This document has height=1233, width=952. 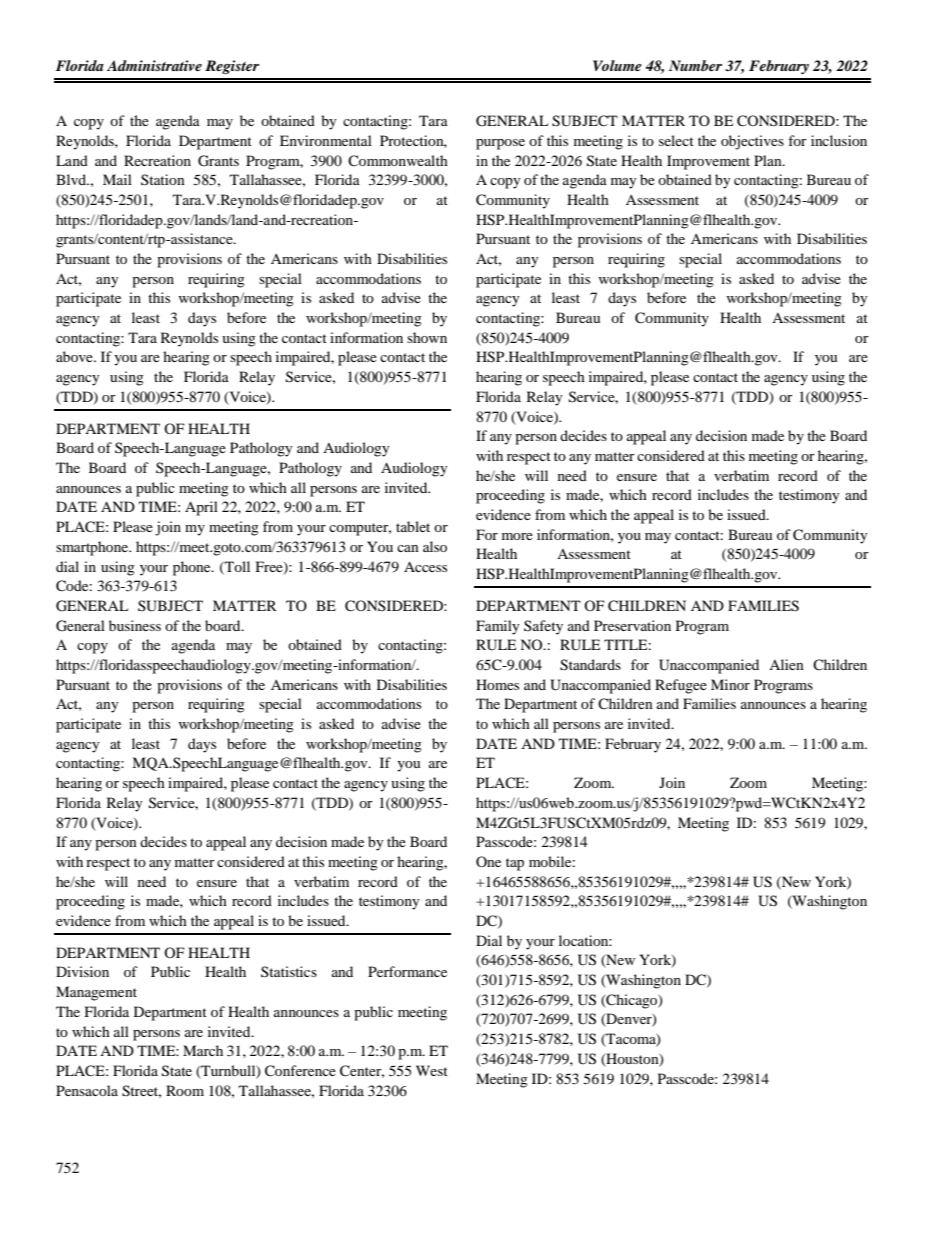 What do you see at coordinates (730, 684) in the document?
I see `Minor` at bounding box center [730, 684].
